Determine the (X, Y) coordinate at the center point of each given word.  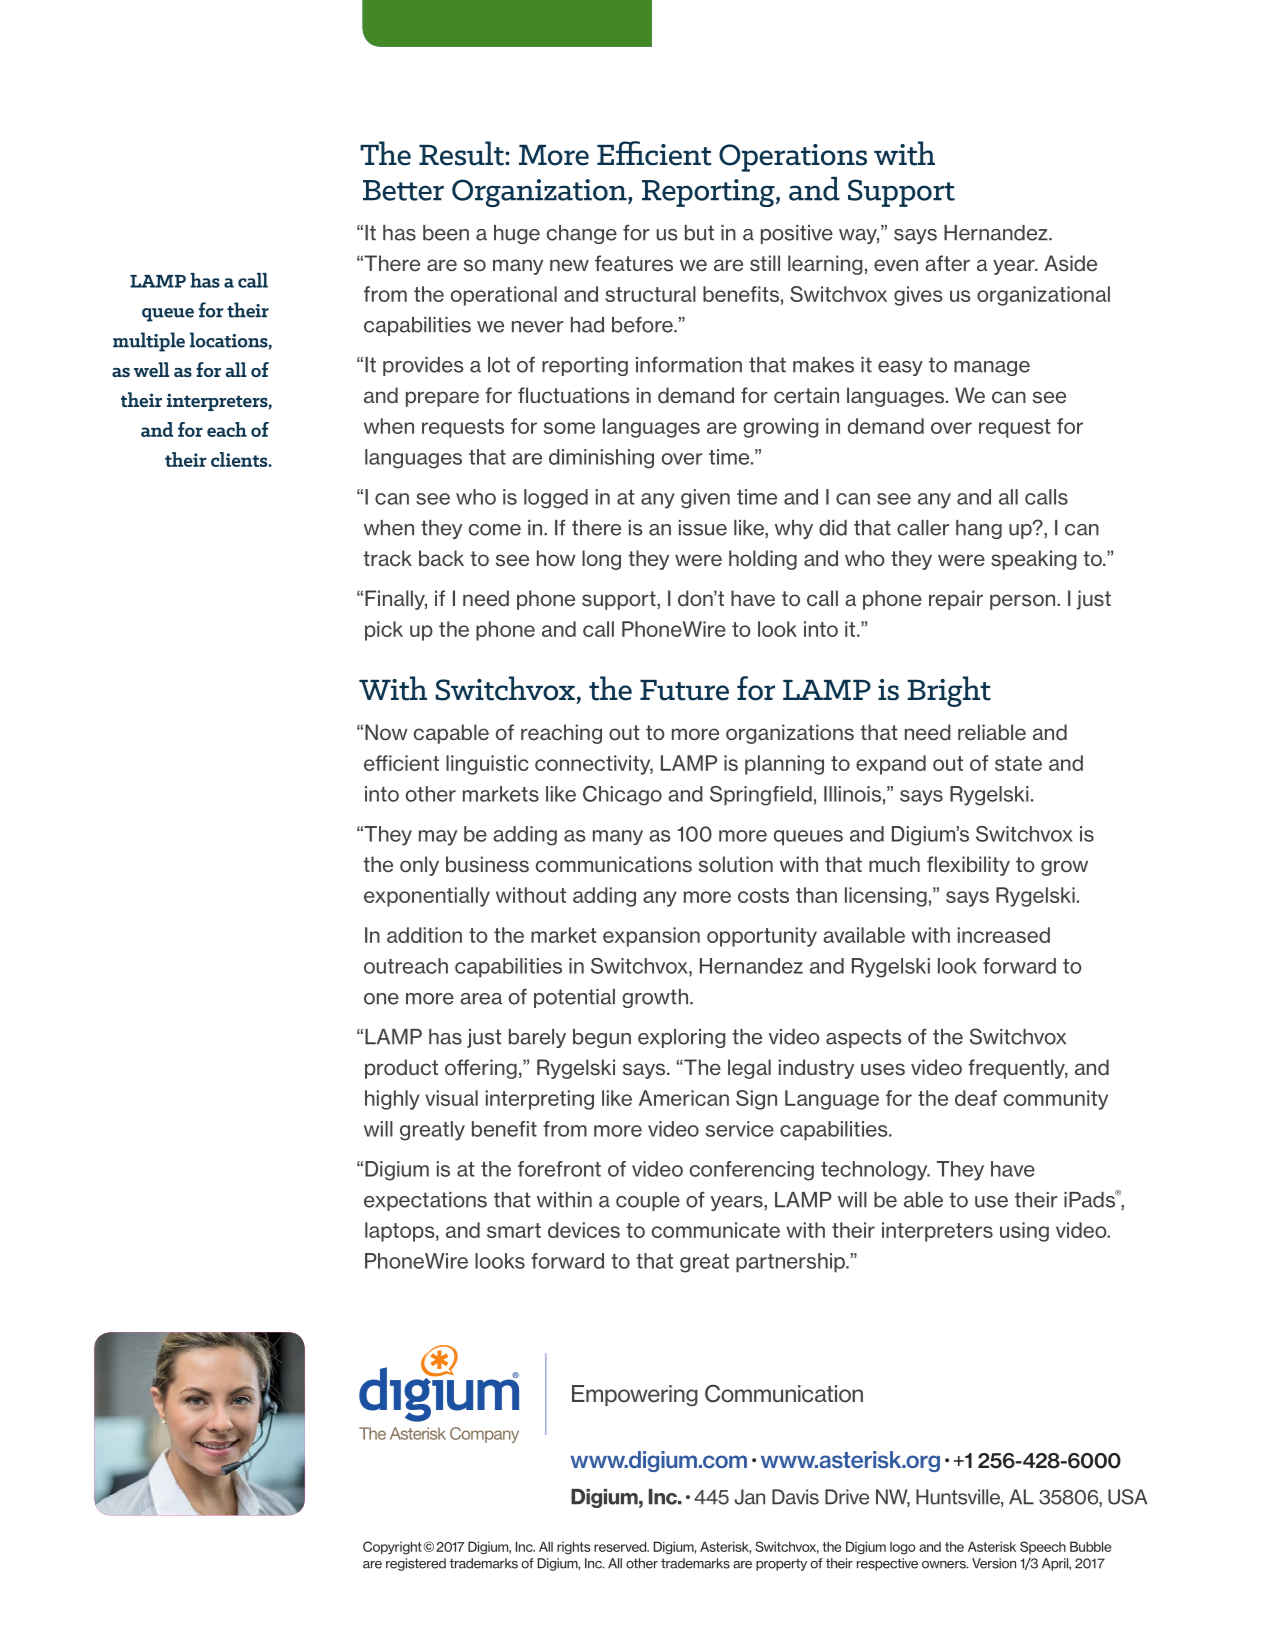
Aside (1070, 263)
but (699, 233)
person (1024, 602)
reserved (621, 1546)
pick (384, 631)
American (684, 1098)
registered (416, 1564)
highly (392, 1100)
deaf (976, 1098)
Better (403, 190)
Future (684, 690)
